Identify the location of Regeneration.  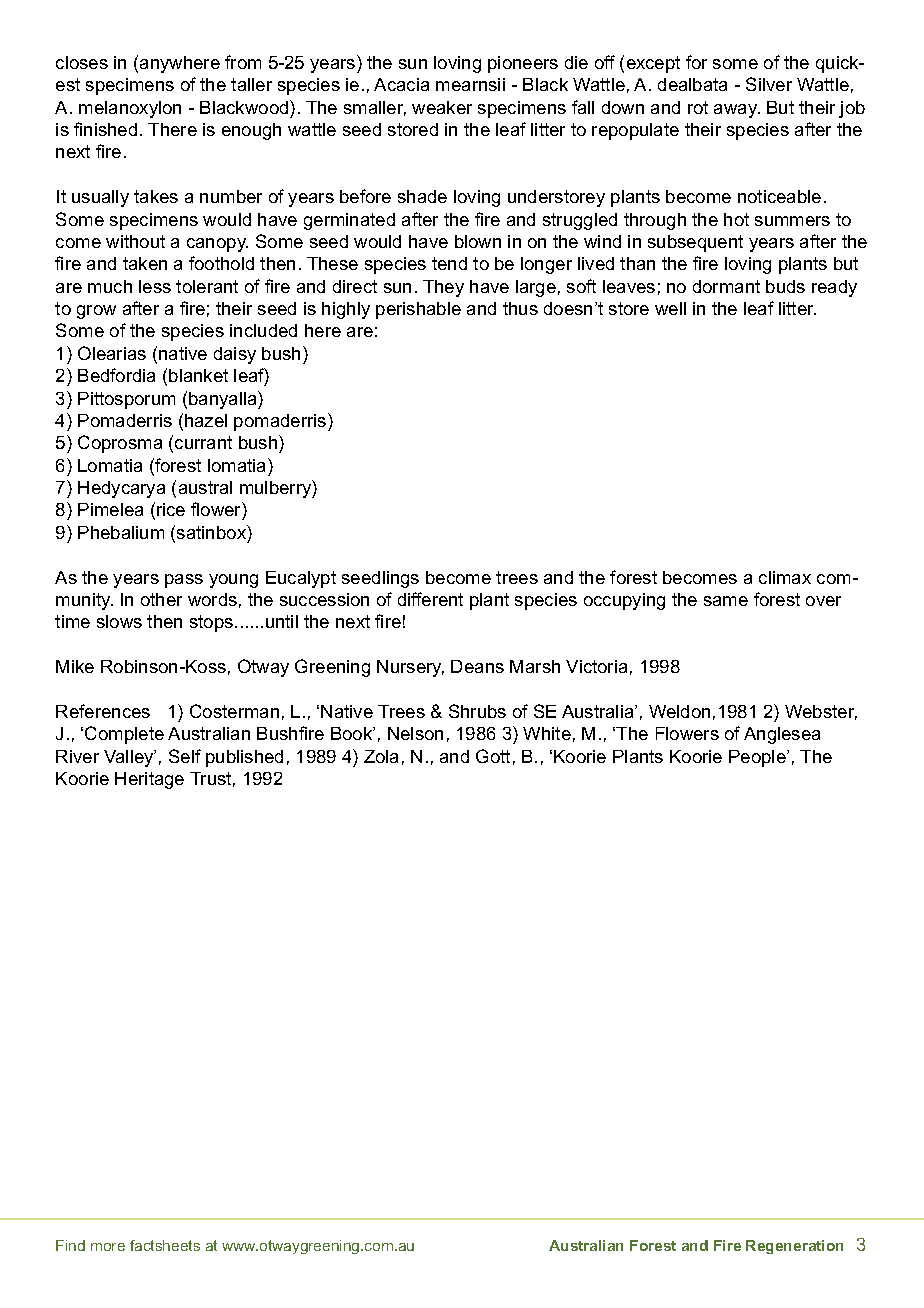
(794, 1247).
